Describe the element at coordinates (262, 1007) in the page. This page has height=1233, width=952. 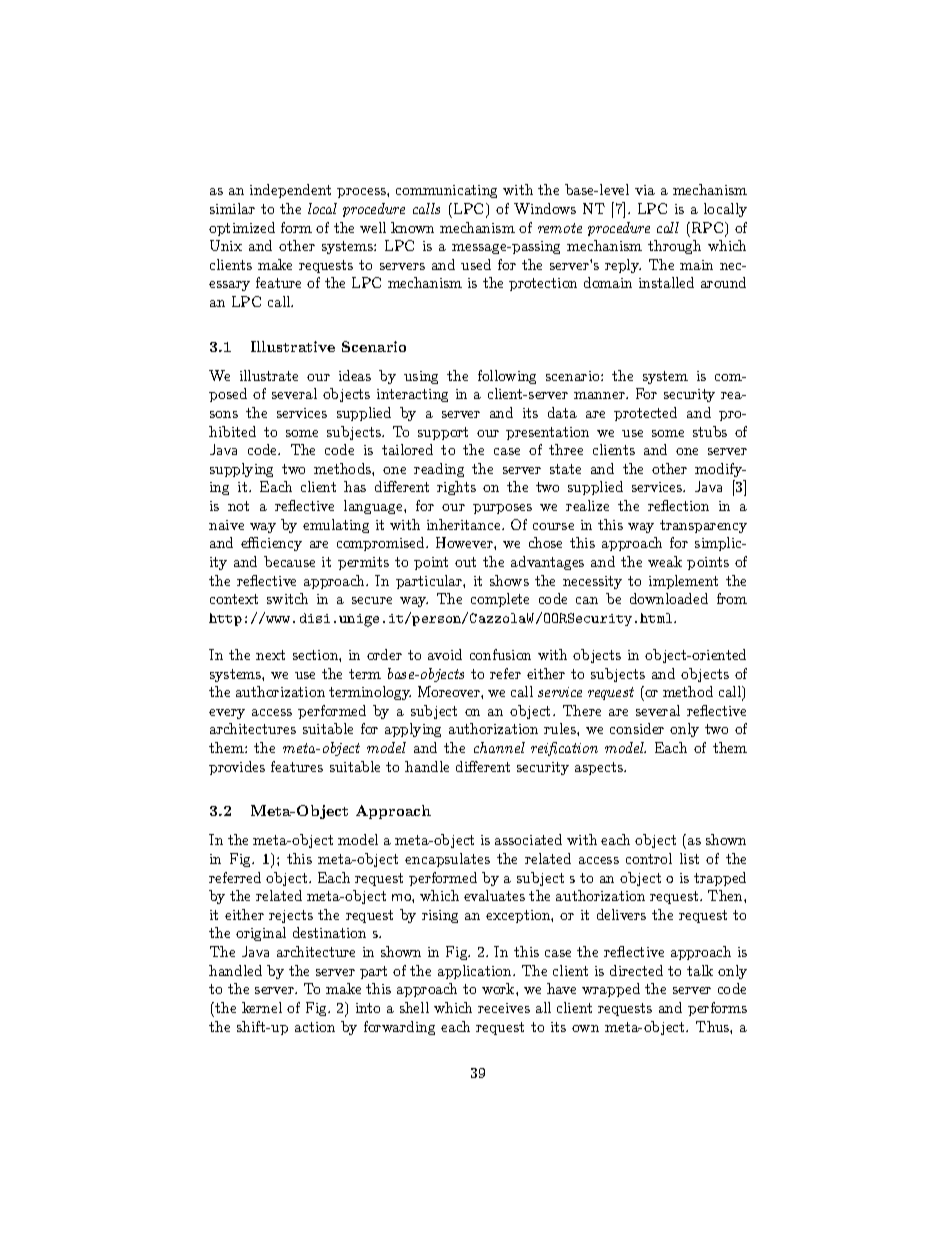
I see `kernel` at that location.
